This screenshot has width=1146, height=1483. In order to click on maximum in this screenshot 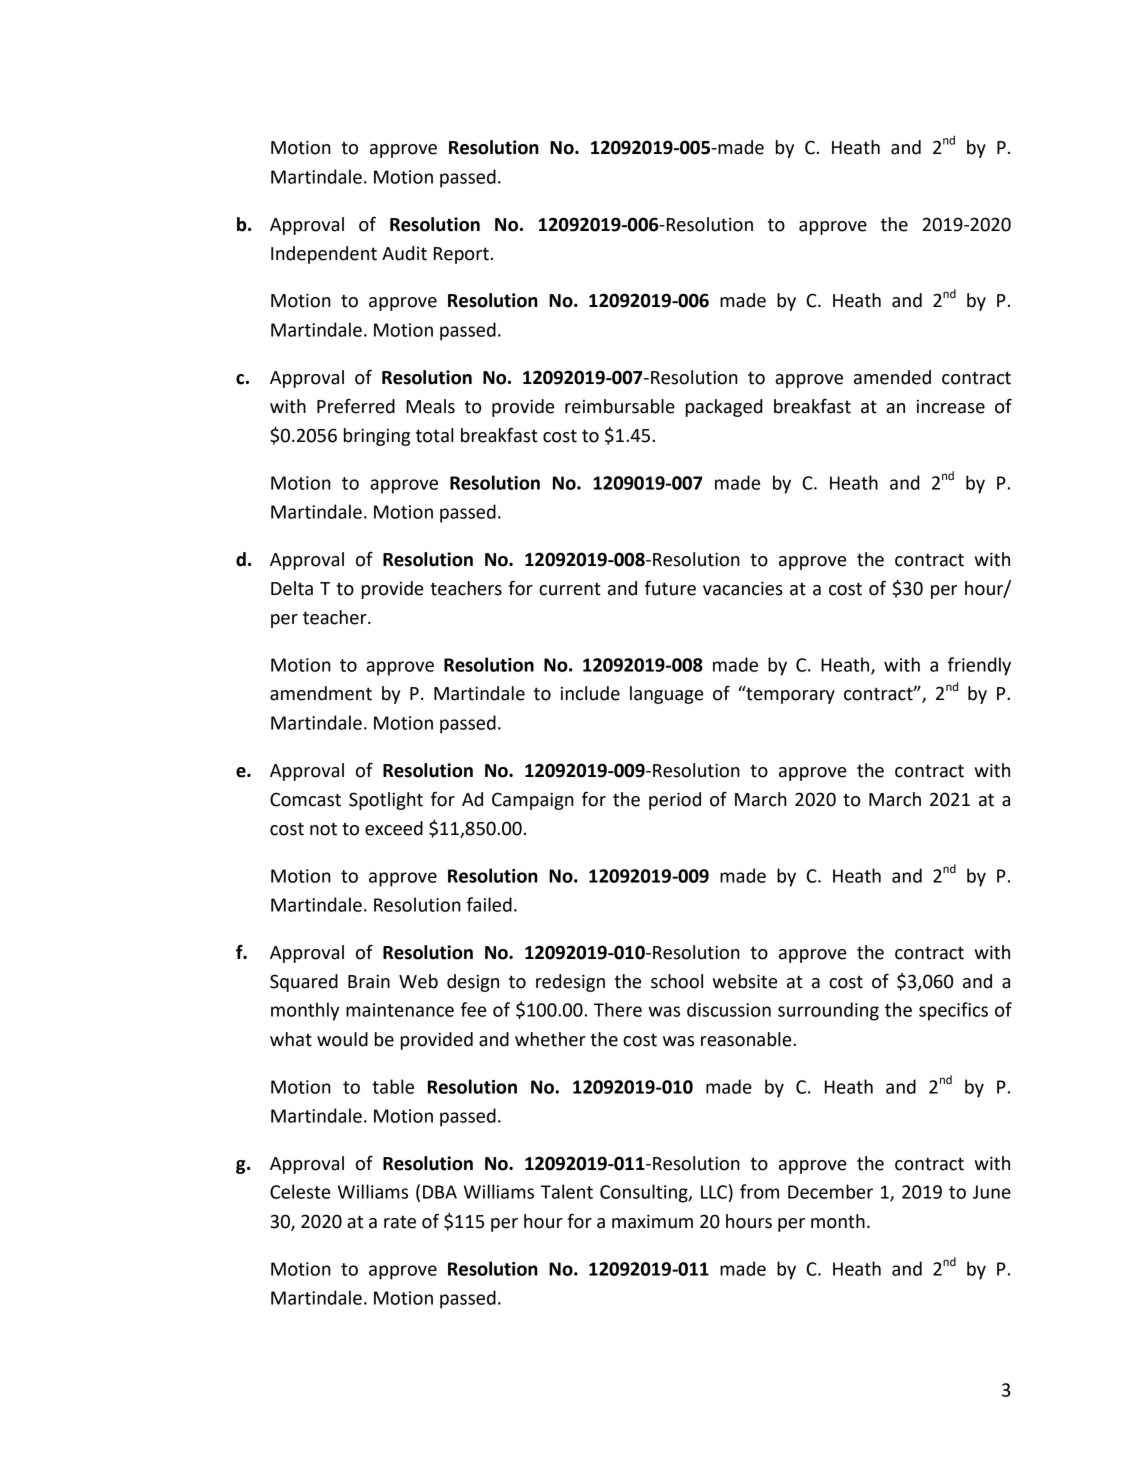, I will do `click(652, 1221)`.
